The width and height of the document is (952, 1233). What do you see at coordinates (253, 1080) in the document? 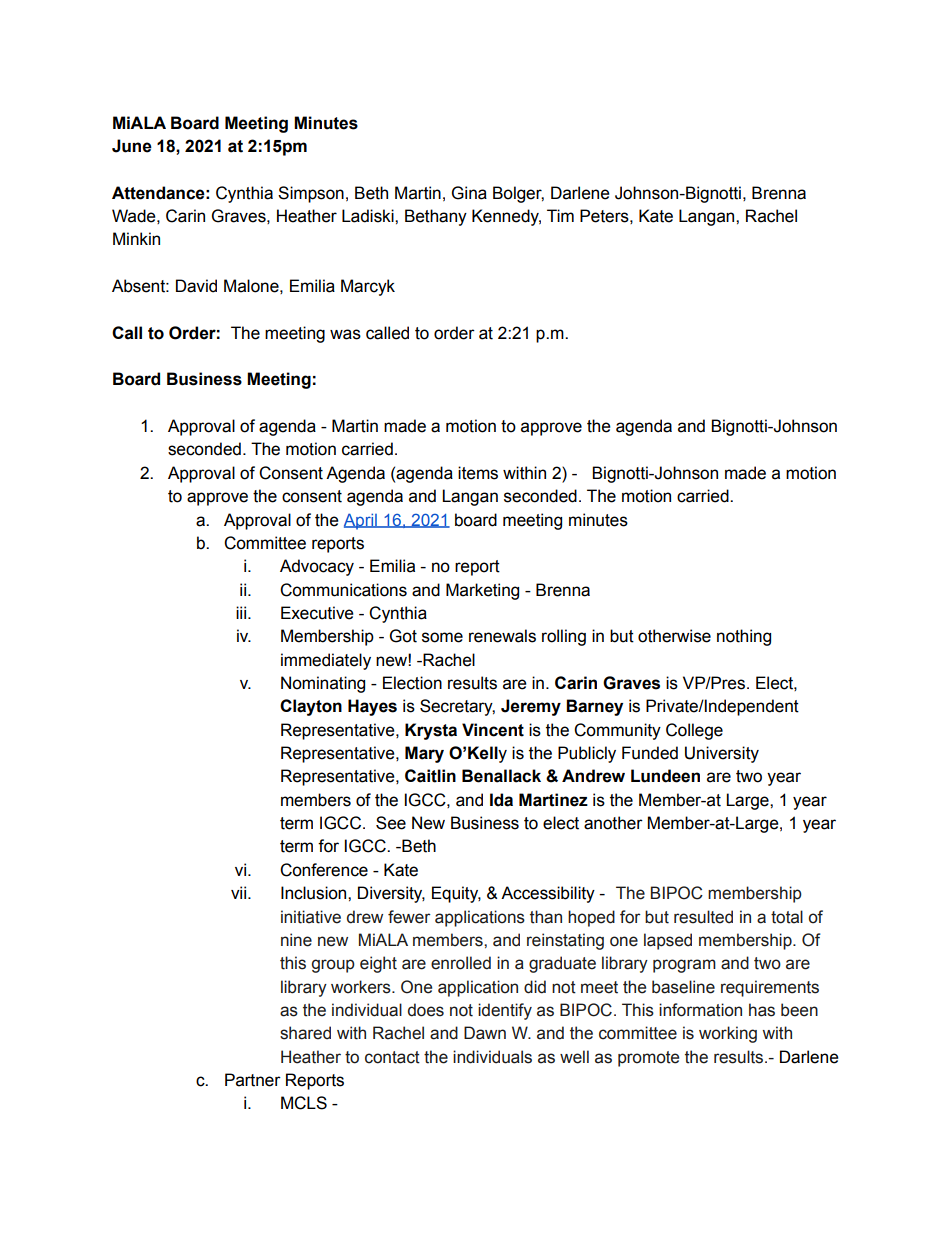
I see `Partner` at bounding box center [253, 1080].
